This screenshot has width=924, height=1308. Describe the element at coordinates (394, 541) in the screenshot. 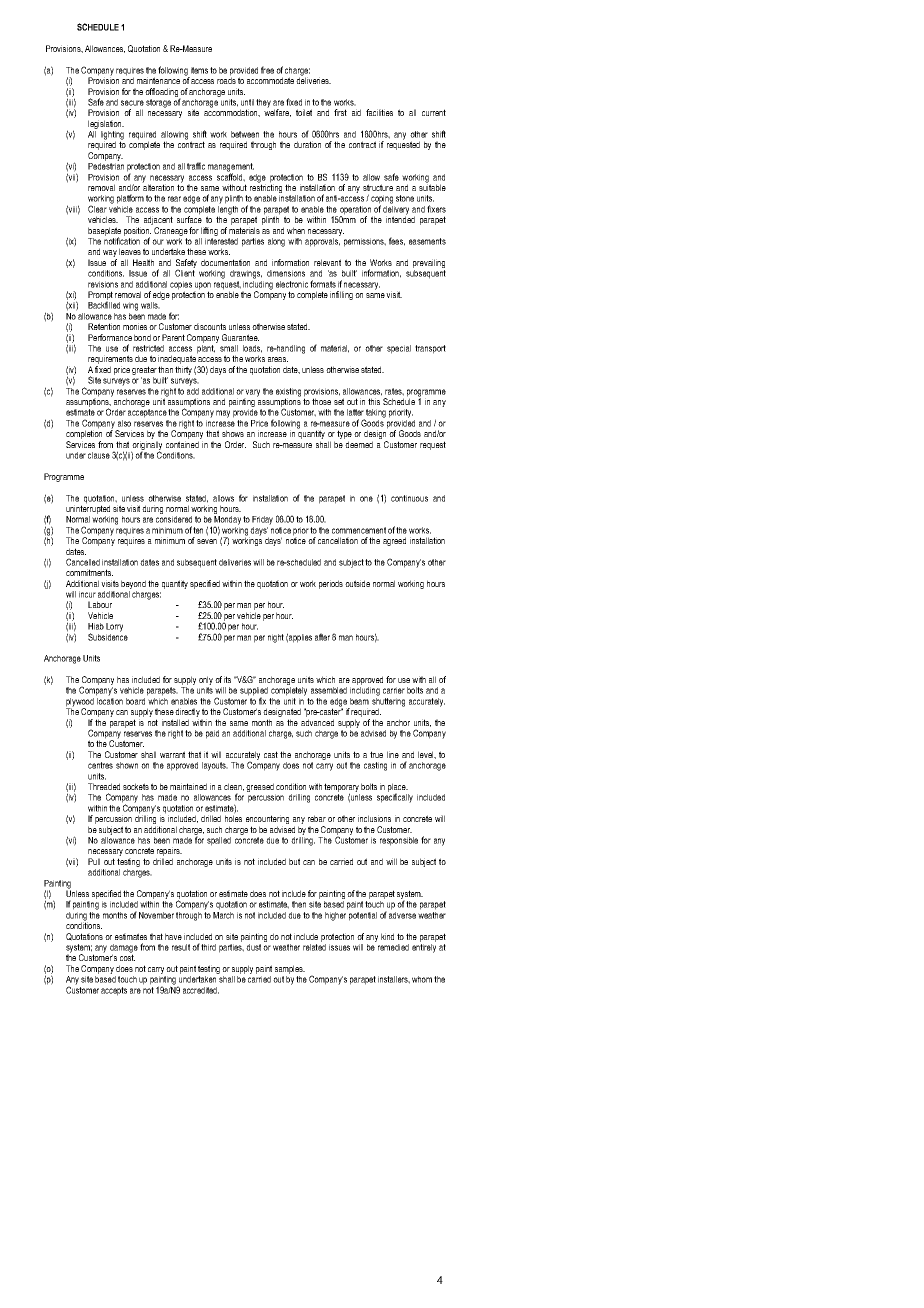

I see `agreed` at that location.
